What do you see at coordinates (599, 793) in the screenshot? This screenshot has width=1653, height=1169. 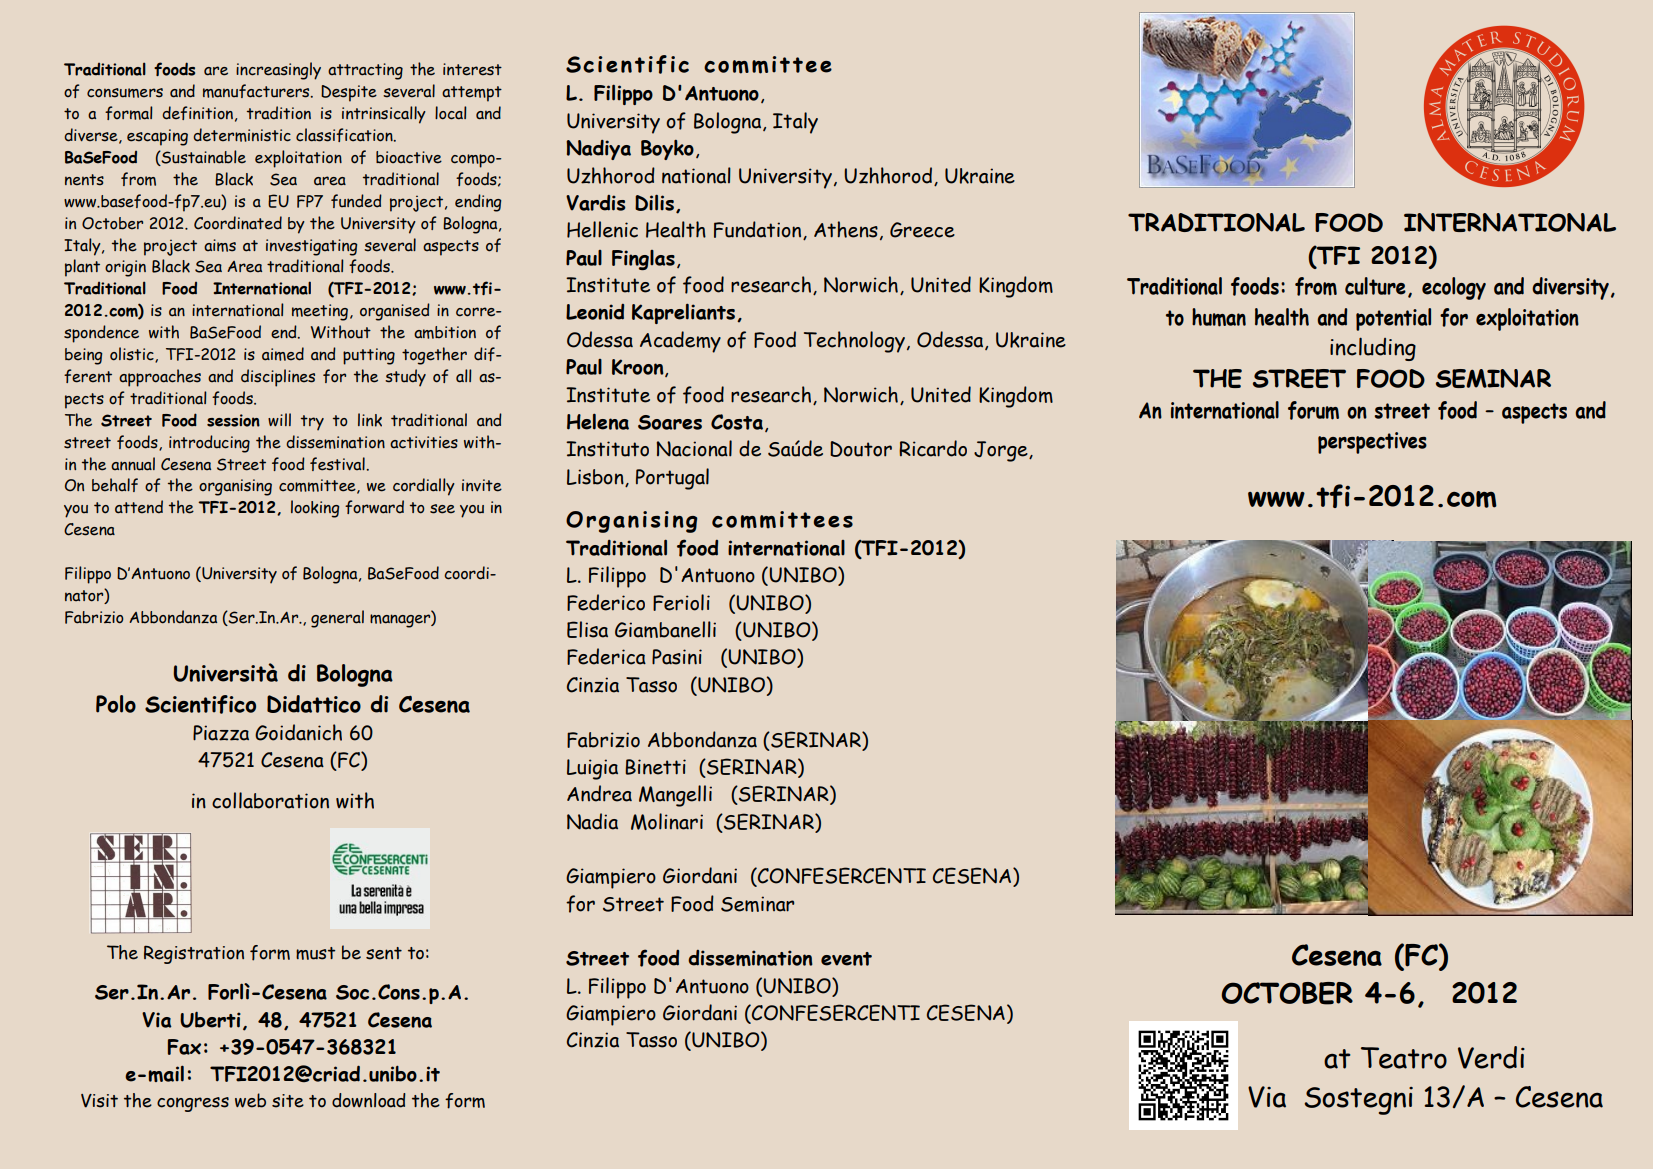 I see `Andrea` at bounding box center [599, 793].
